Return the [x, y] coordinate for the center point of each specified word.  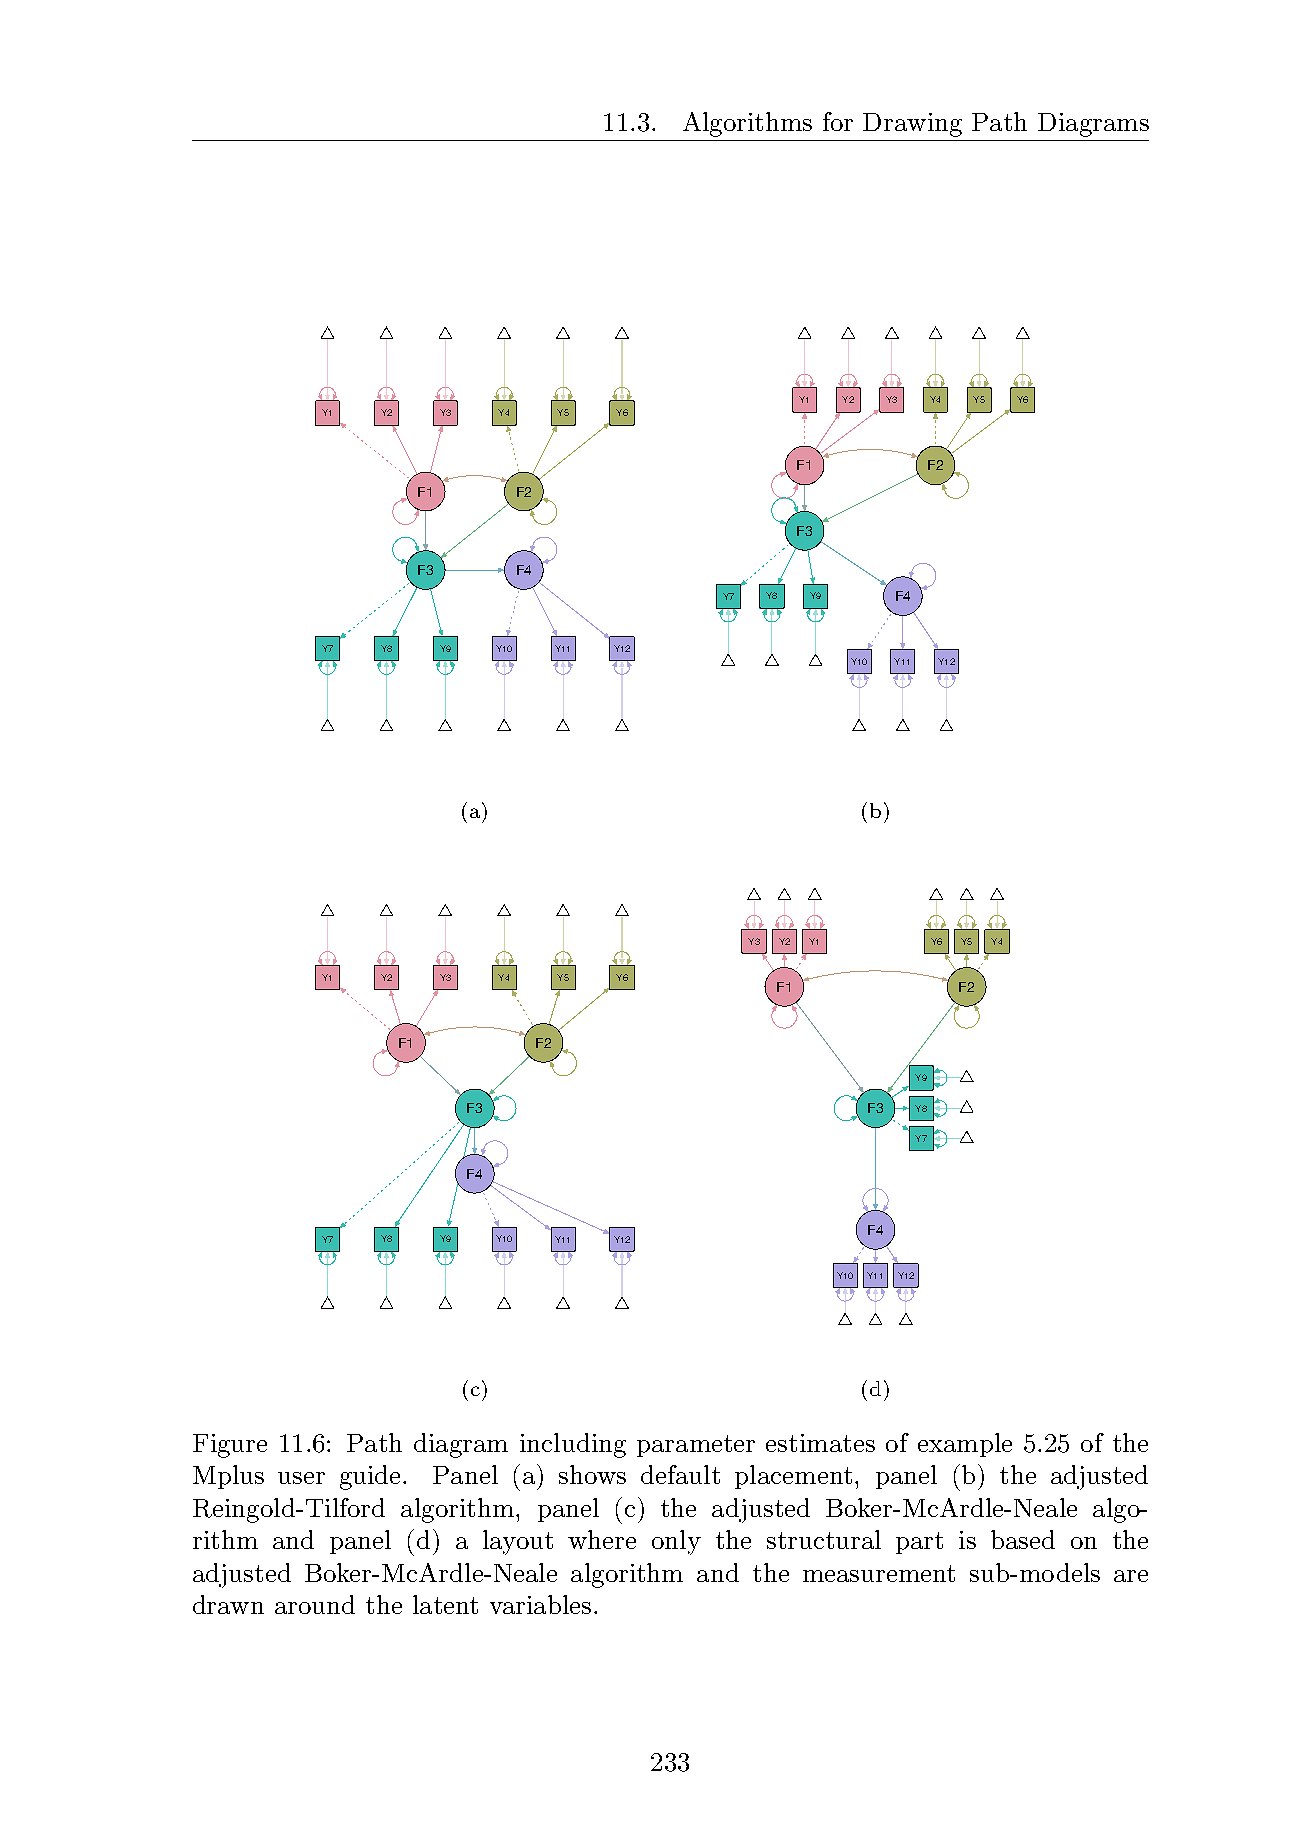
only [676, 1542]
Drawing [912, 125]
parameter [696, 1446]
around [315, 1604]
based [1023, 1539]
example [965, 1445]
